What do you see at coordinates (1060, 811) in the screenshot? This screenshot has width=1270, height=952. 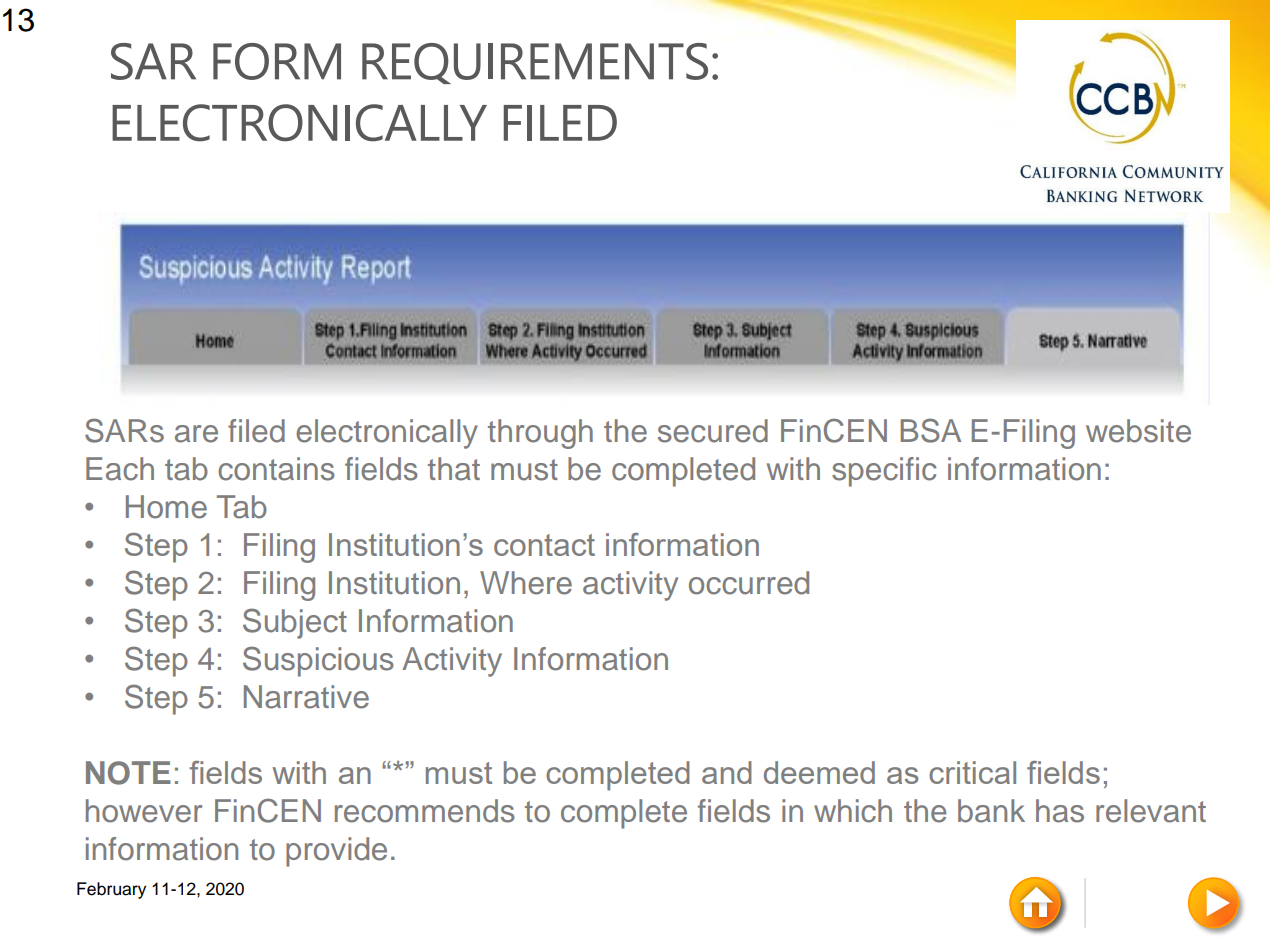 I see `has` at bounding box center [1060, 811].
